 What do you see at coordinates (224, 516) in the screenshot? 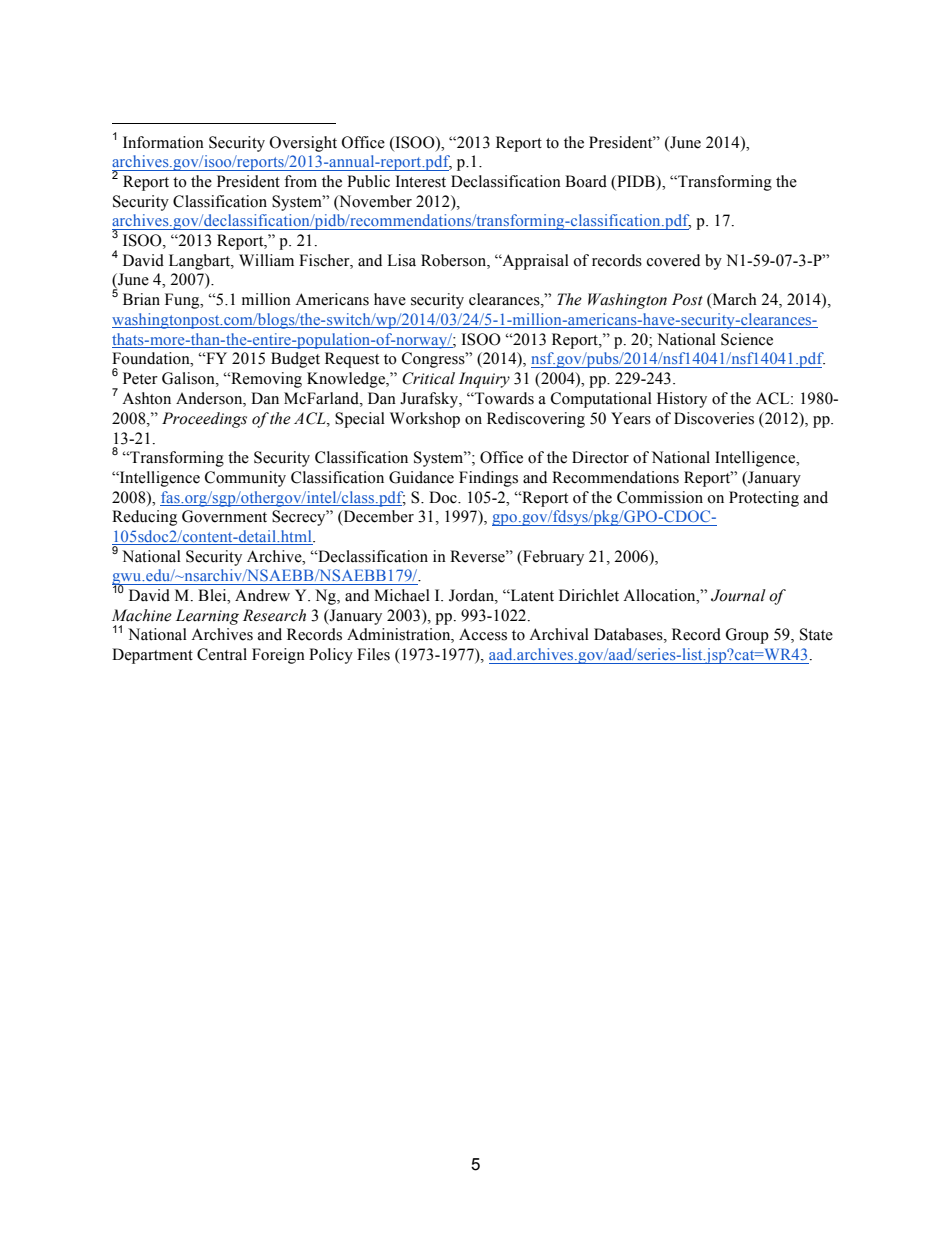
I see `Government` at bounding box center [224, 516].
